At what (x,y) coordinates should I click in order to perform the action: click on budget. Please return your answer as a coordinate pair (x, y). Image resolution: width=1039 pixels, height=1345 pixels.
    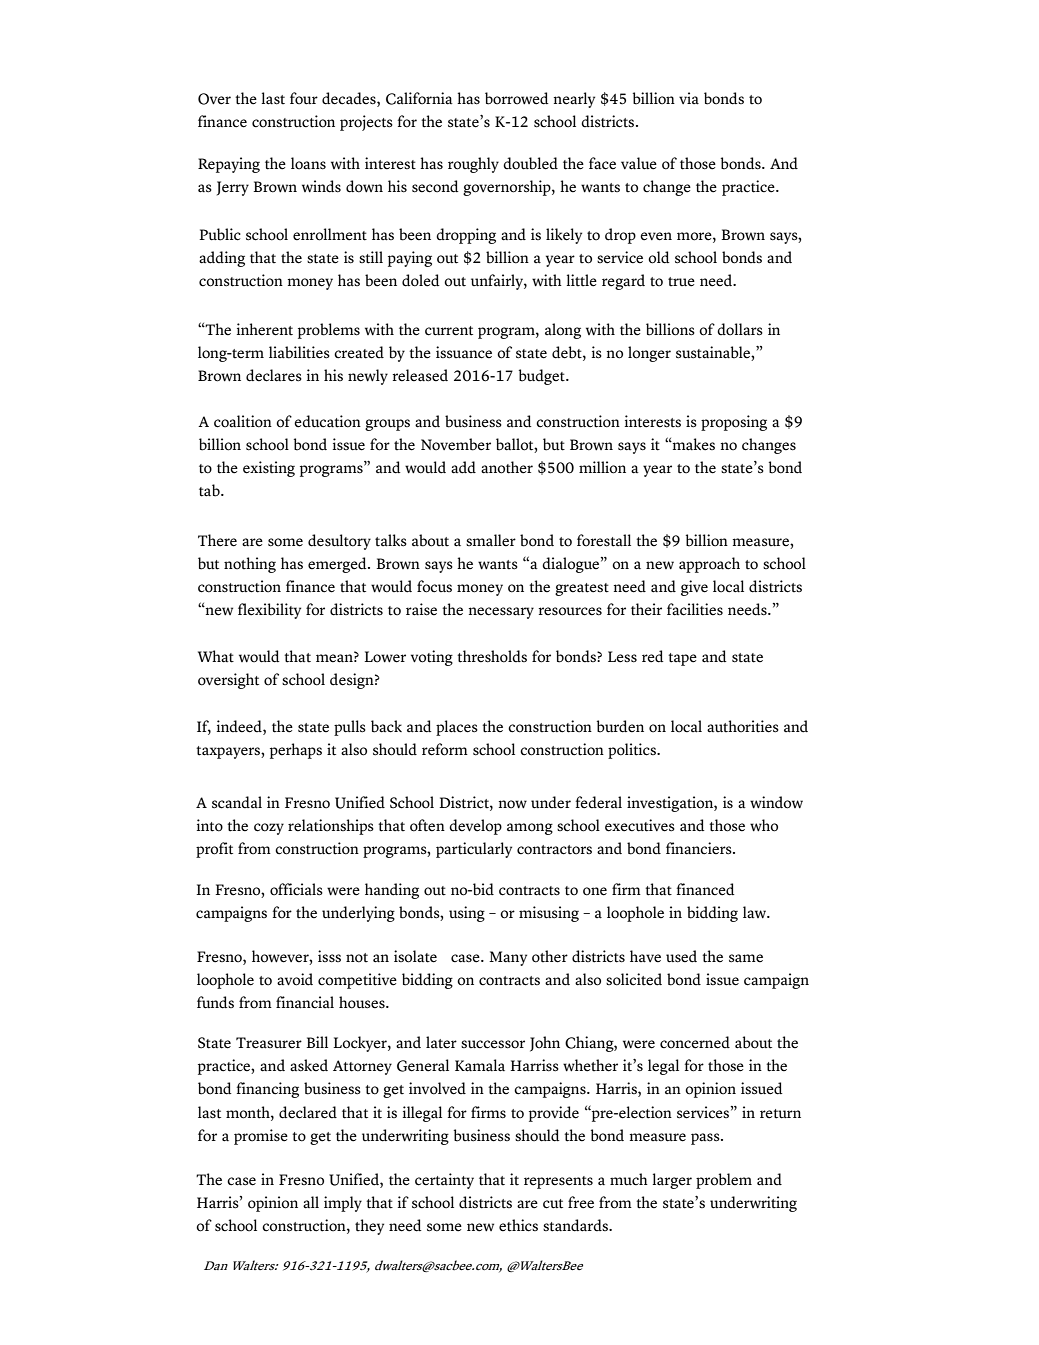
    Looking at the image, I should click on (543, 377).
